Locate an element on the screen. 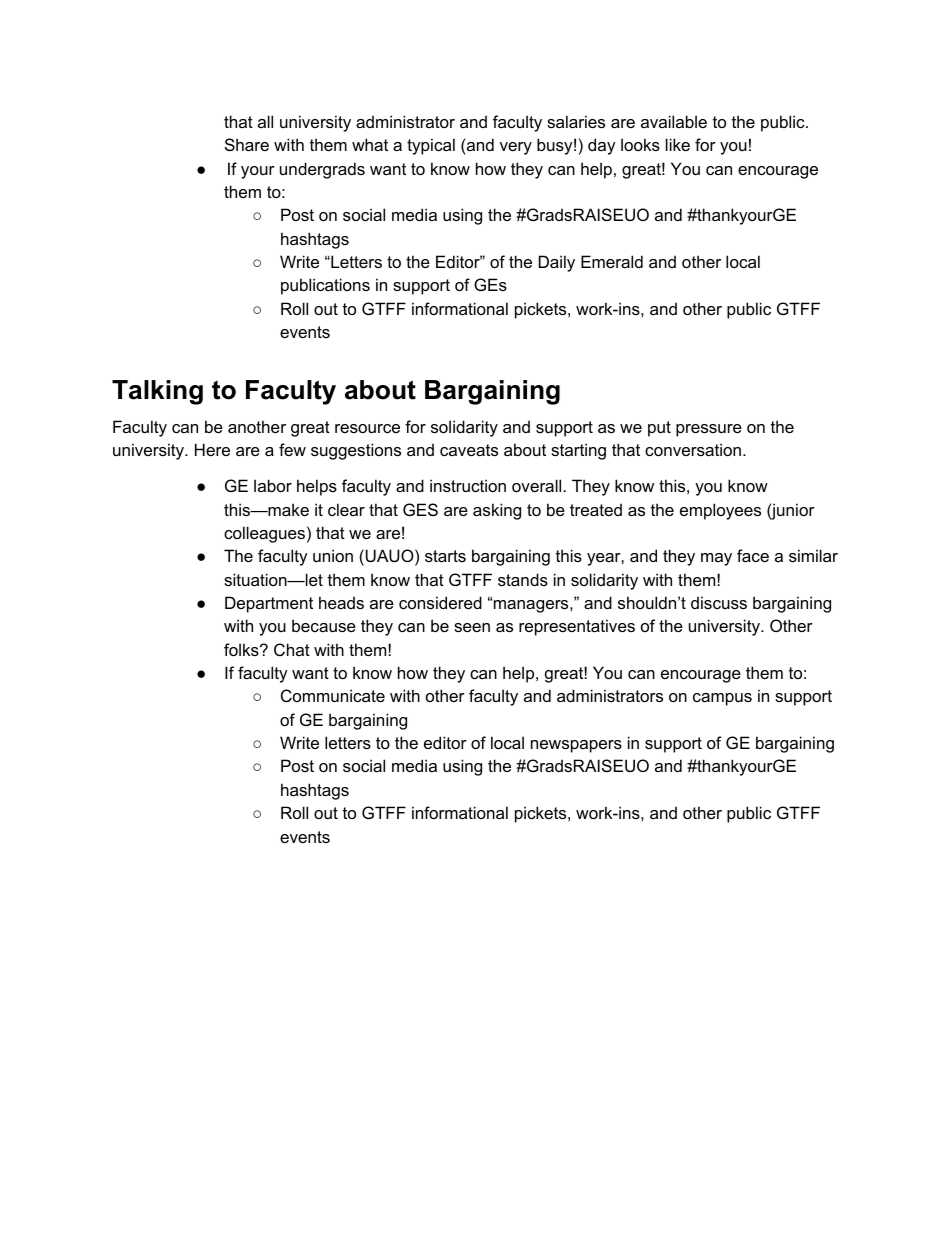 This screenshot has height=1233, width=952. asking is located at coordinates (497, 511).
